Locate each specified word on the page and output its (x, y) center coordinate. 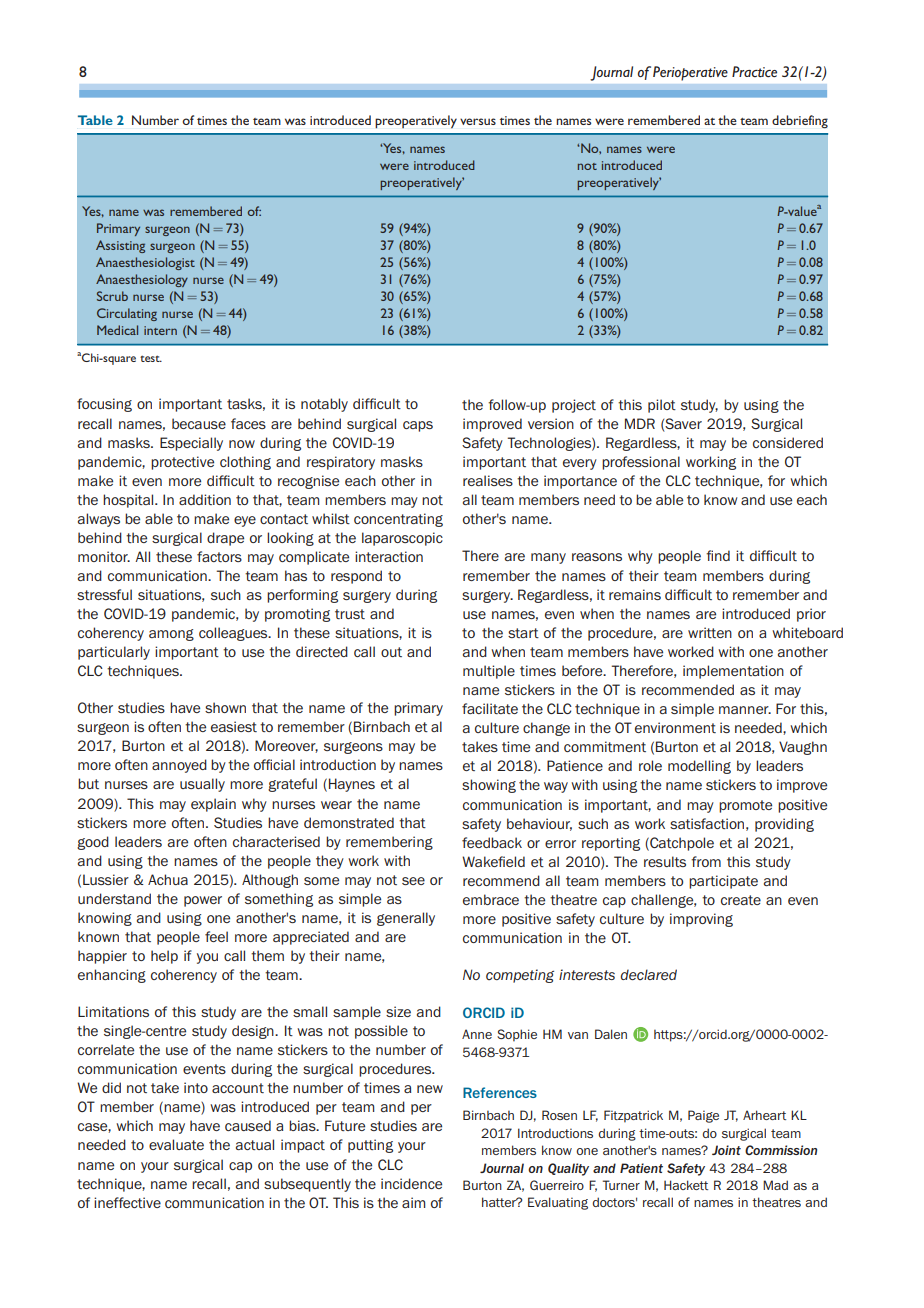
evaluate (176, 1144)
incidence (411, 1183)
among (171, 635)
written (710, 632)
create (741, 900)
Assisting (120, 246)
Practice (754, 71)
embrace (491, 899)
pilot (662, 406)
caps (418, 426)
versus (478, 121)
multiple (489, 672)
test (151, 359)
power (203, 901)
